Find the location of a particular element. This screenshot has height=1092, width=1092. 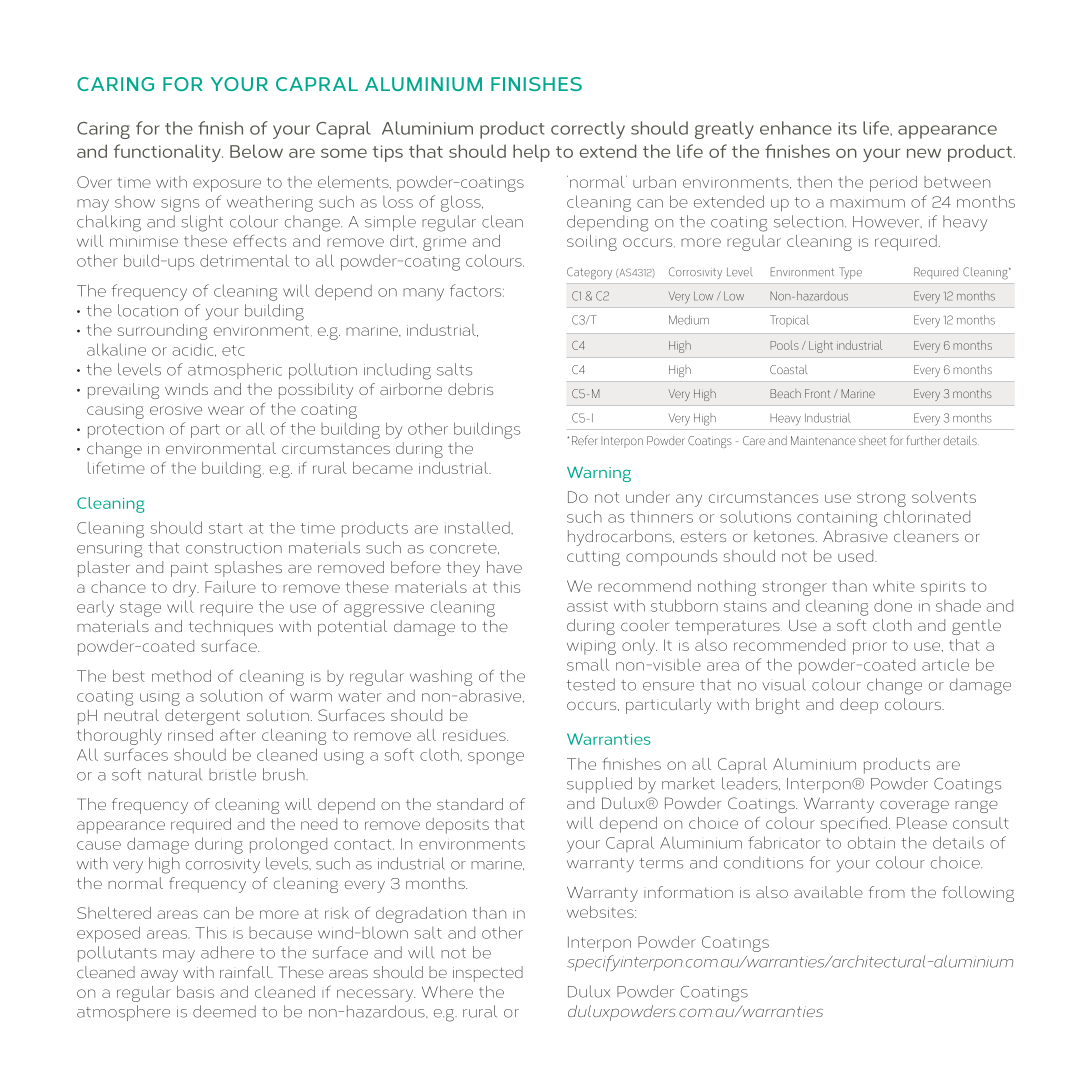

used is located at coordinates (857, 556).
